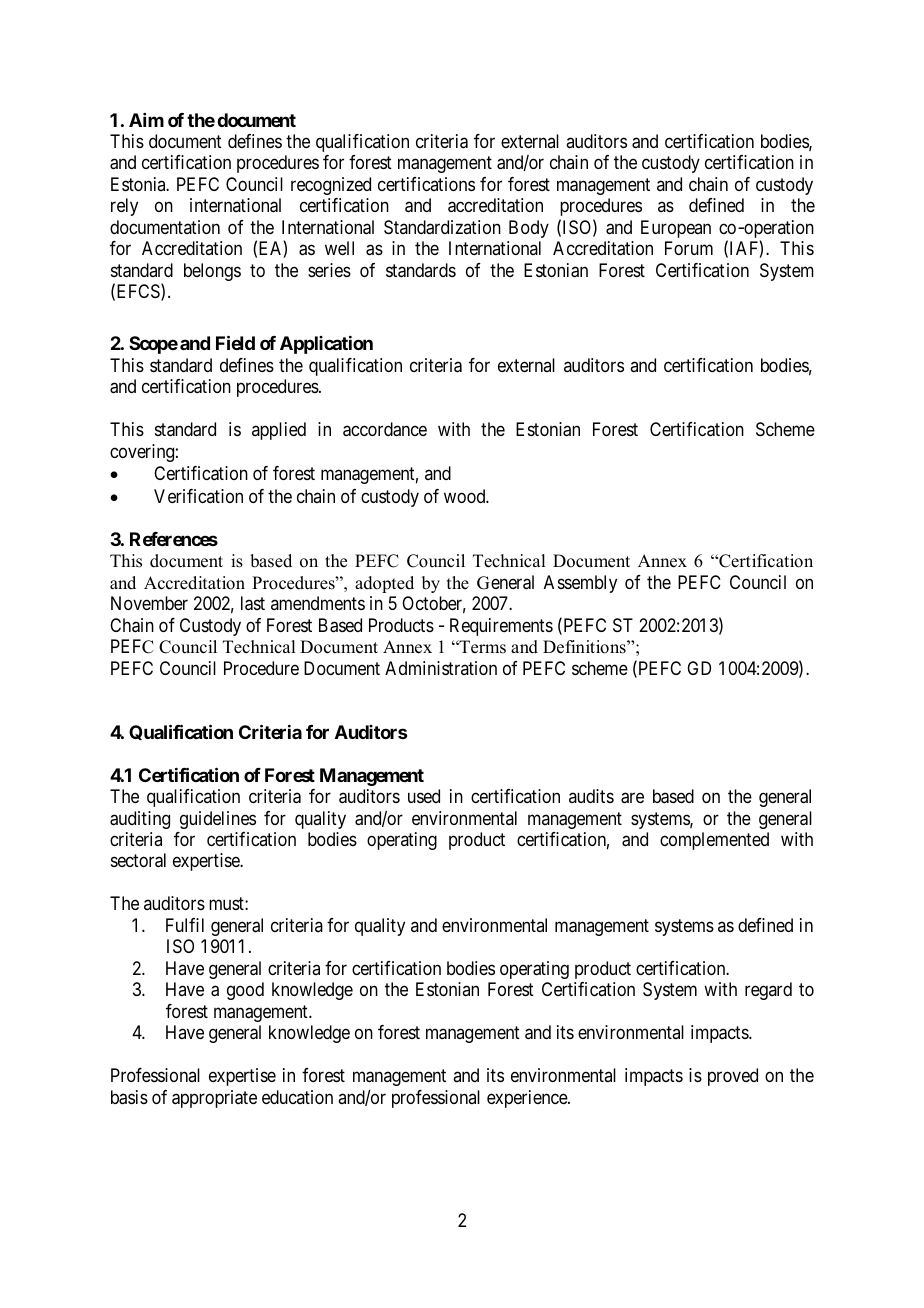 The image size is (924, 1308). I want to click on recognized, so click(331, 186).
